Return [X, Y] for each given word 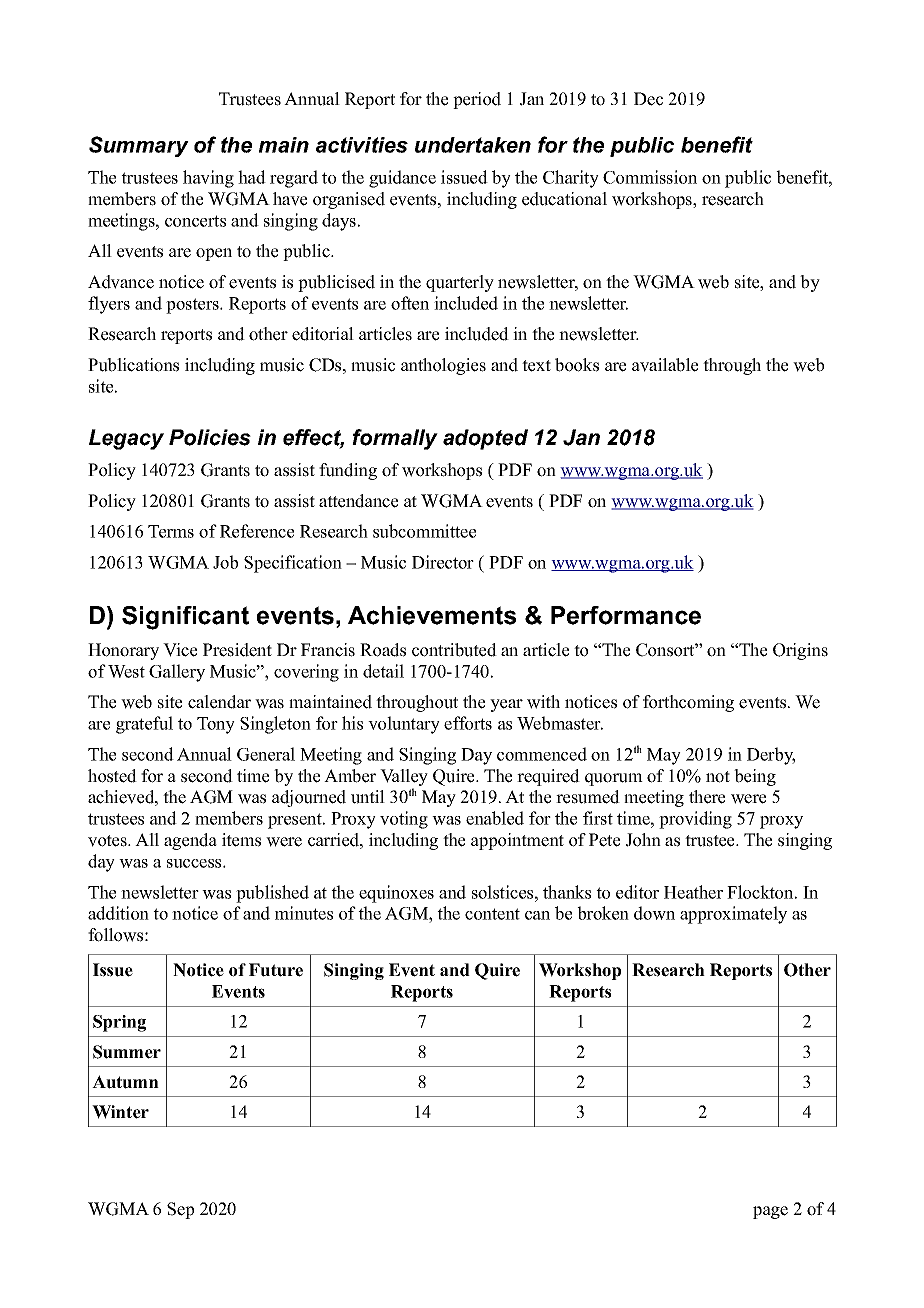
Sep [180, 1210]
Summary [139, 146]
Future [276, 970]
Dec [648, 99]
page [770, 1212]
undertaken [473, 145]
